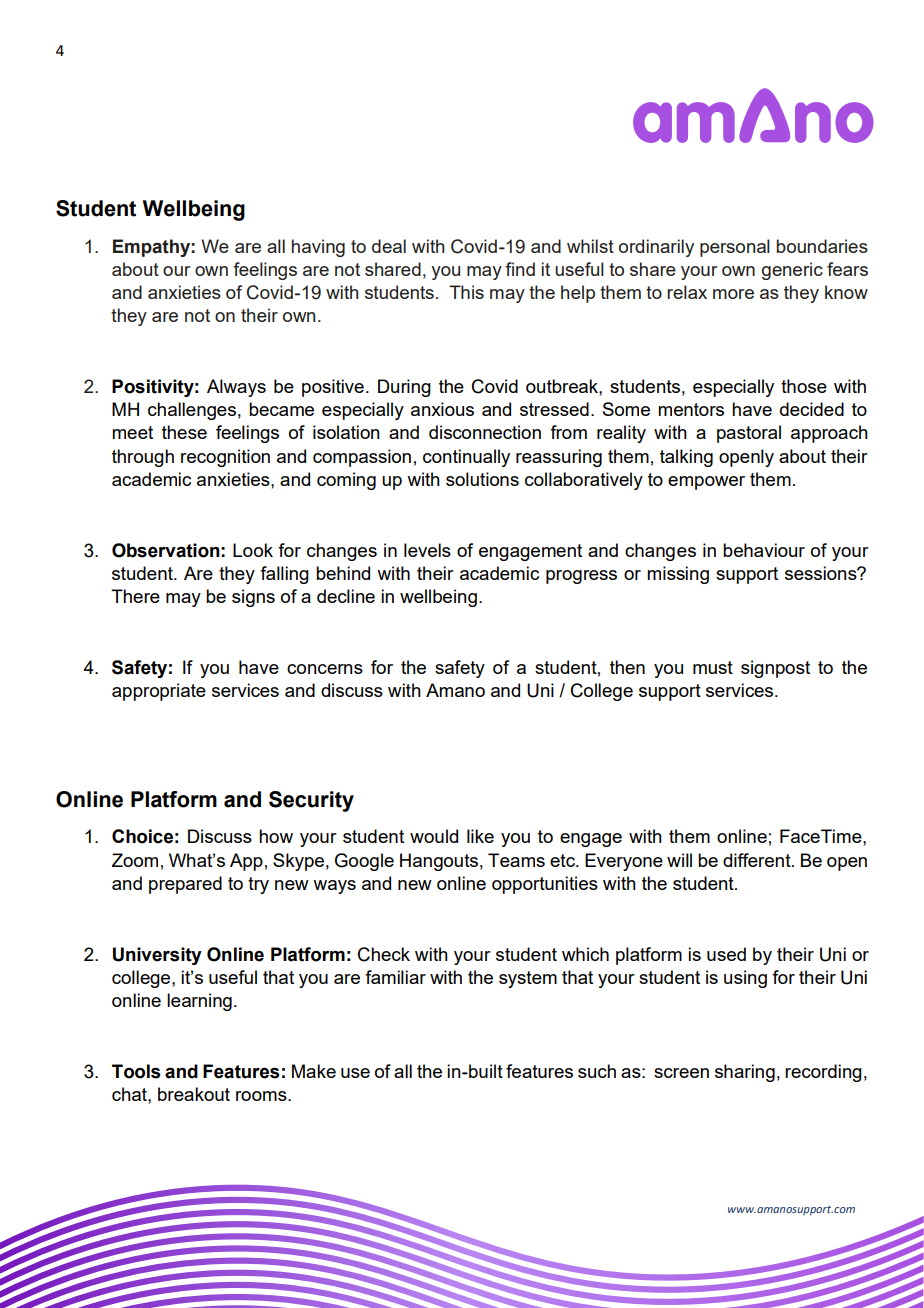 The image size is (924, 1308). I want to click on breakout, so click(194, 1094).
